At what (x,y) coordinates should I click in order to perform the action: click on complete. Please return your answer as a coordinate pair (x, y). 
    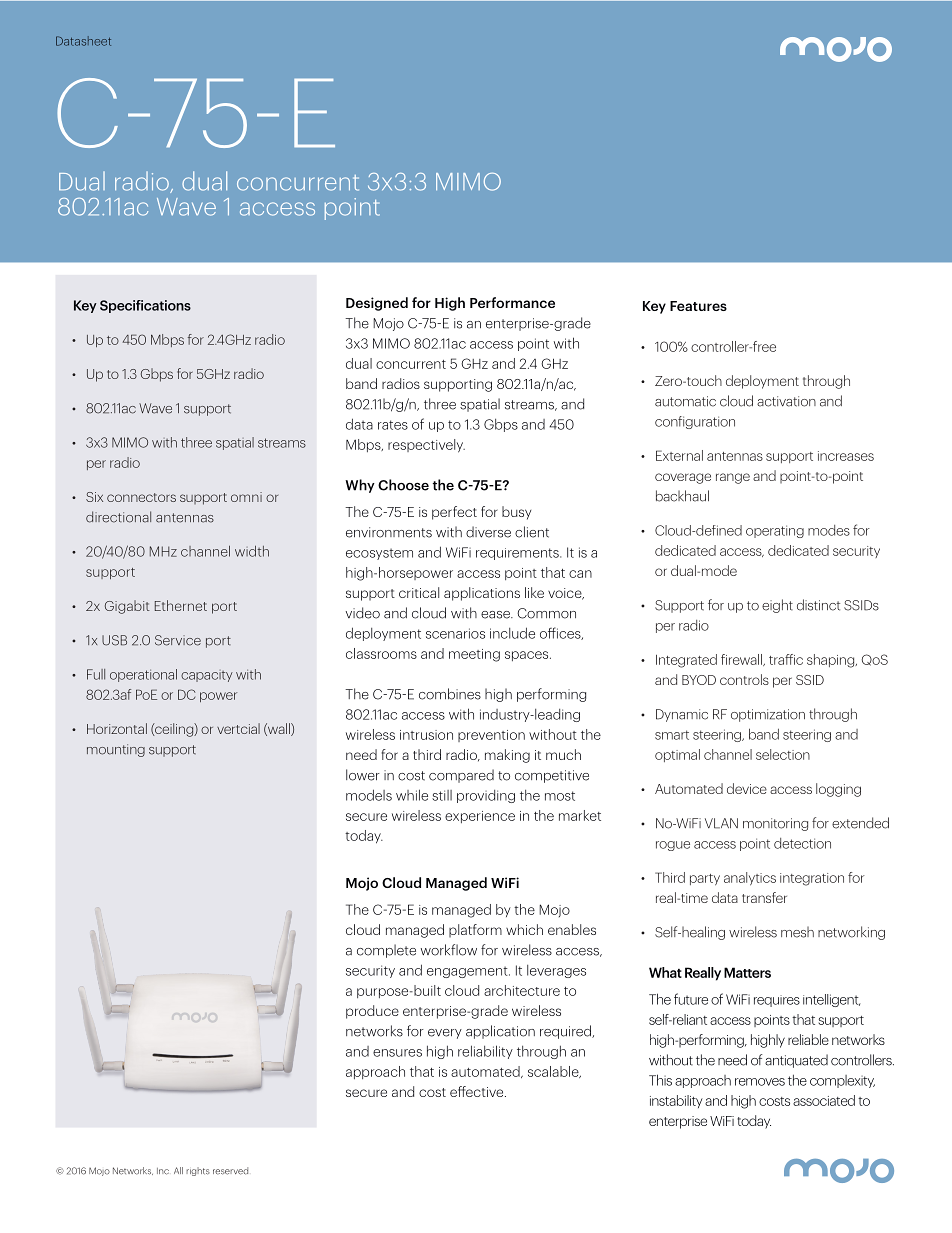
    Looking at the image, I should click on (386, 951).
